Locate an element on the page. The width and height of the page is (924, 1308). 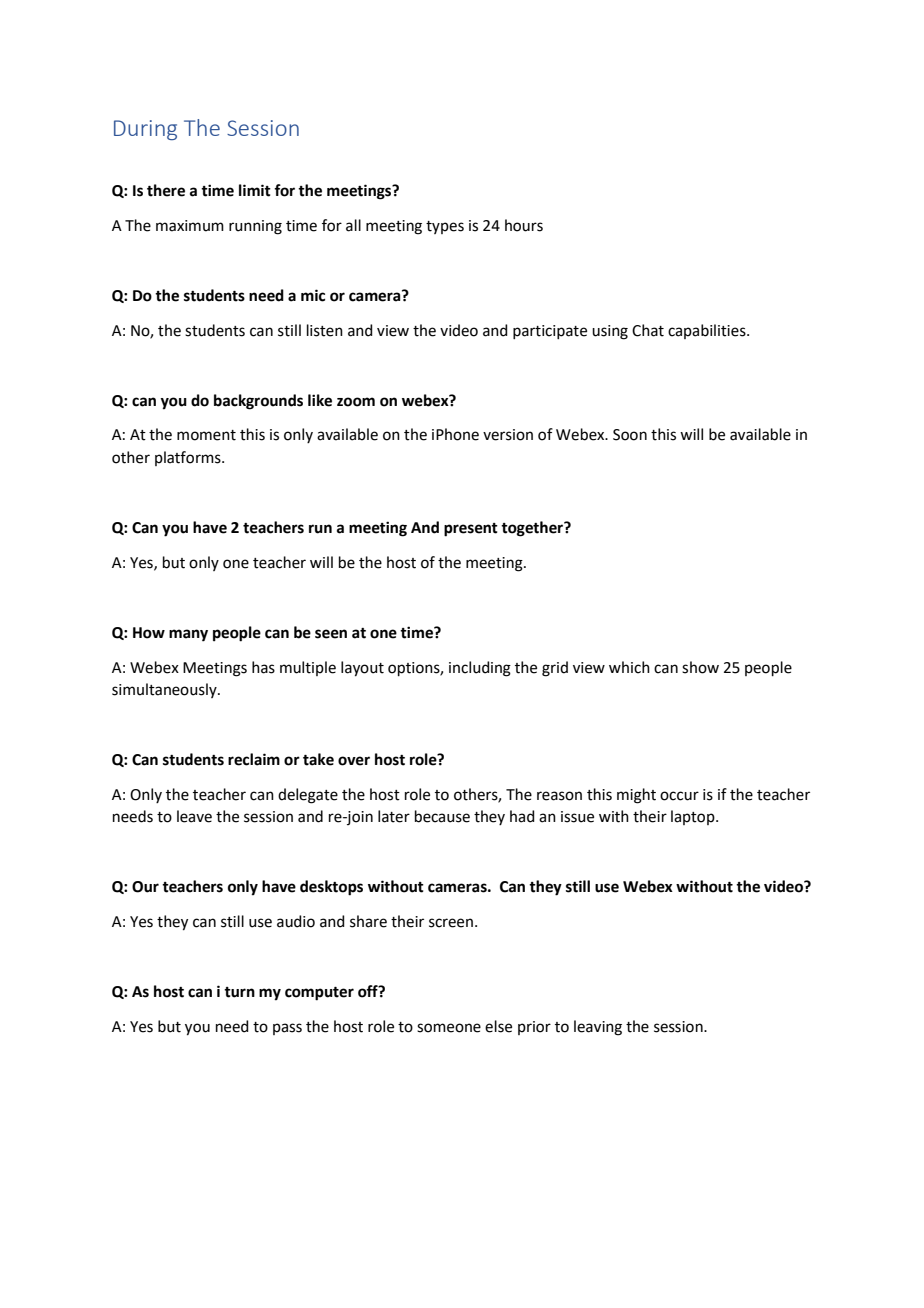
which is located at coordinates (629, 667).
